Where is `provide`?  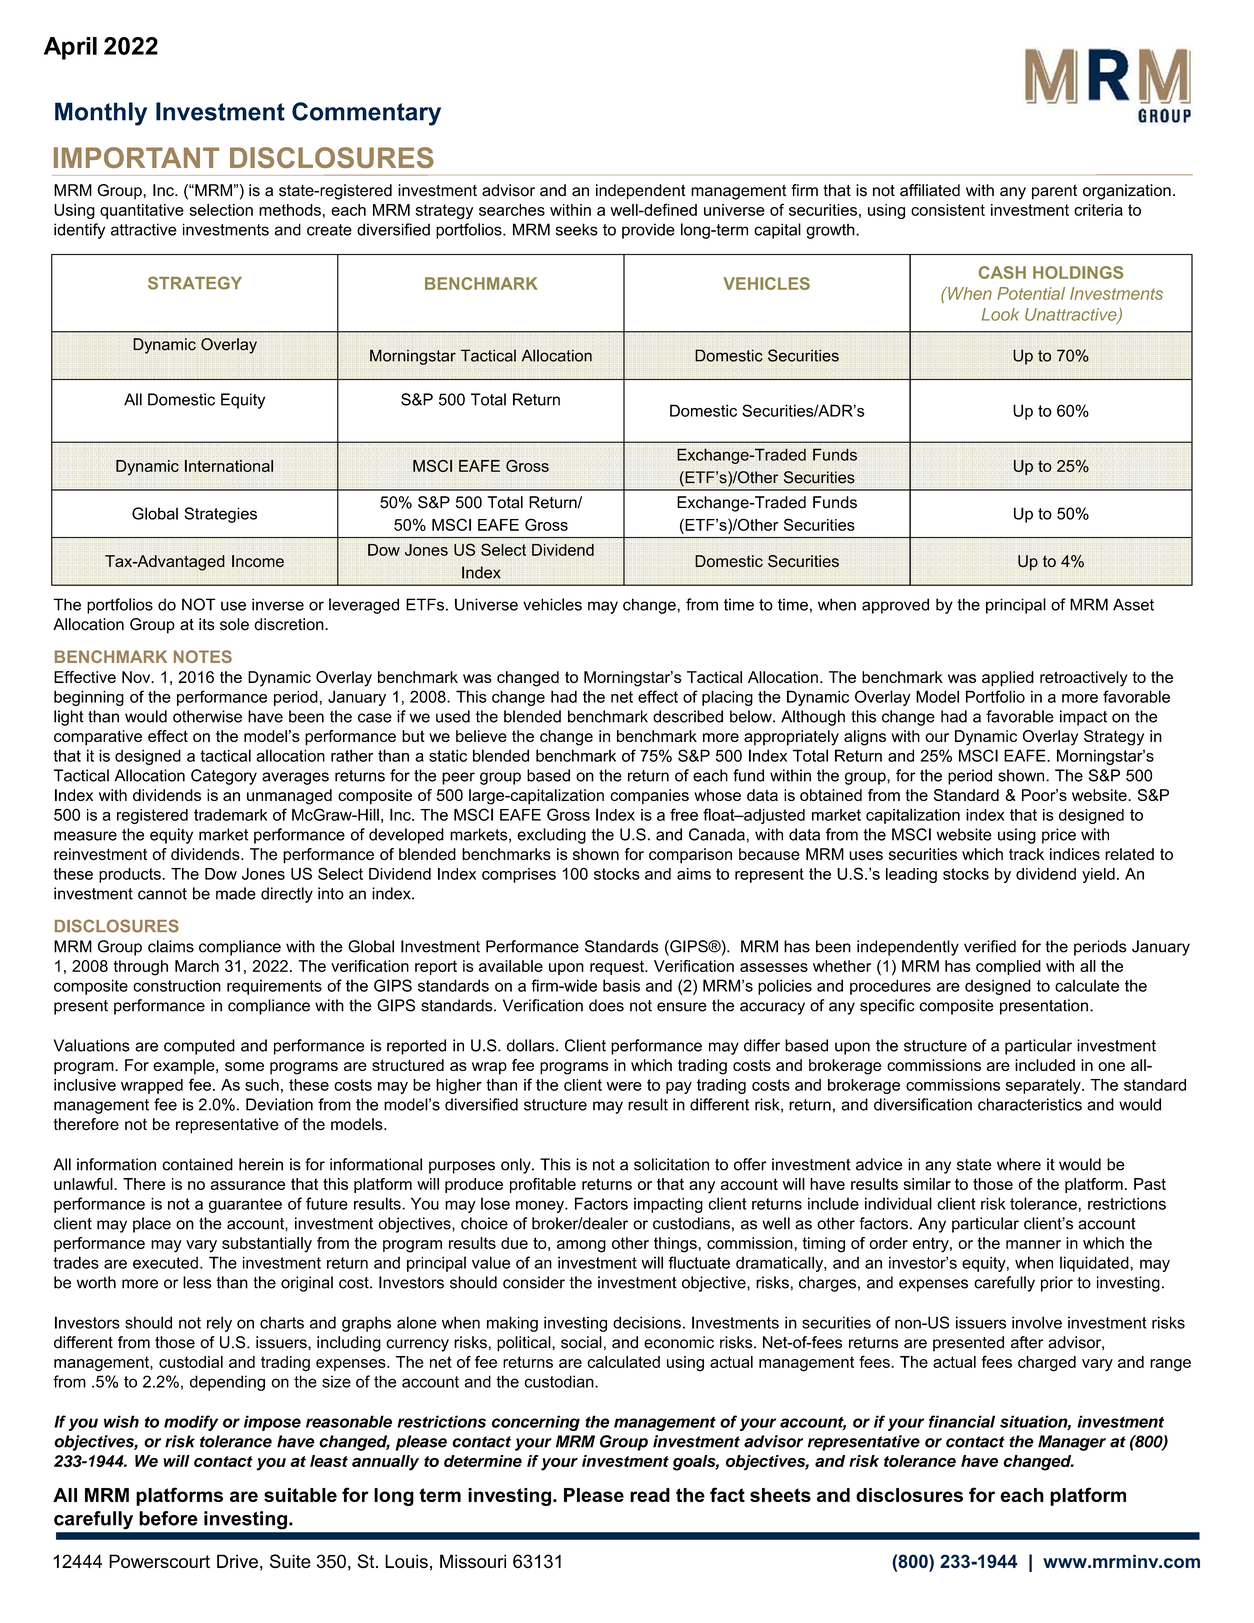 provide is located at coordinates (648, 231).
